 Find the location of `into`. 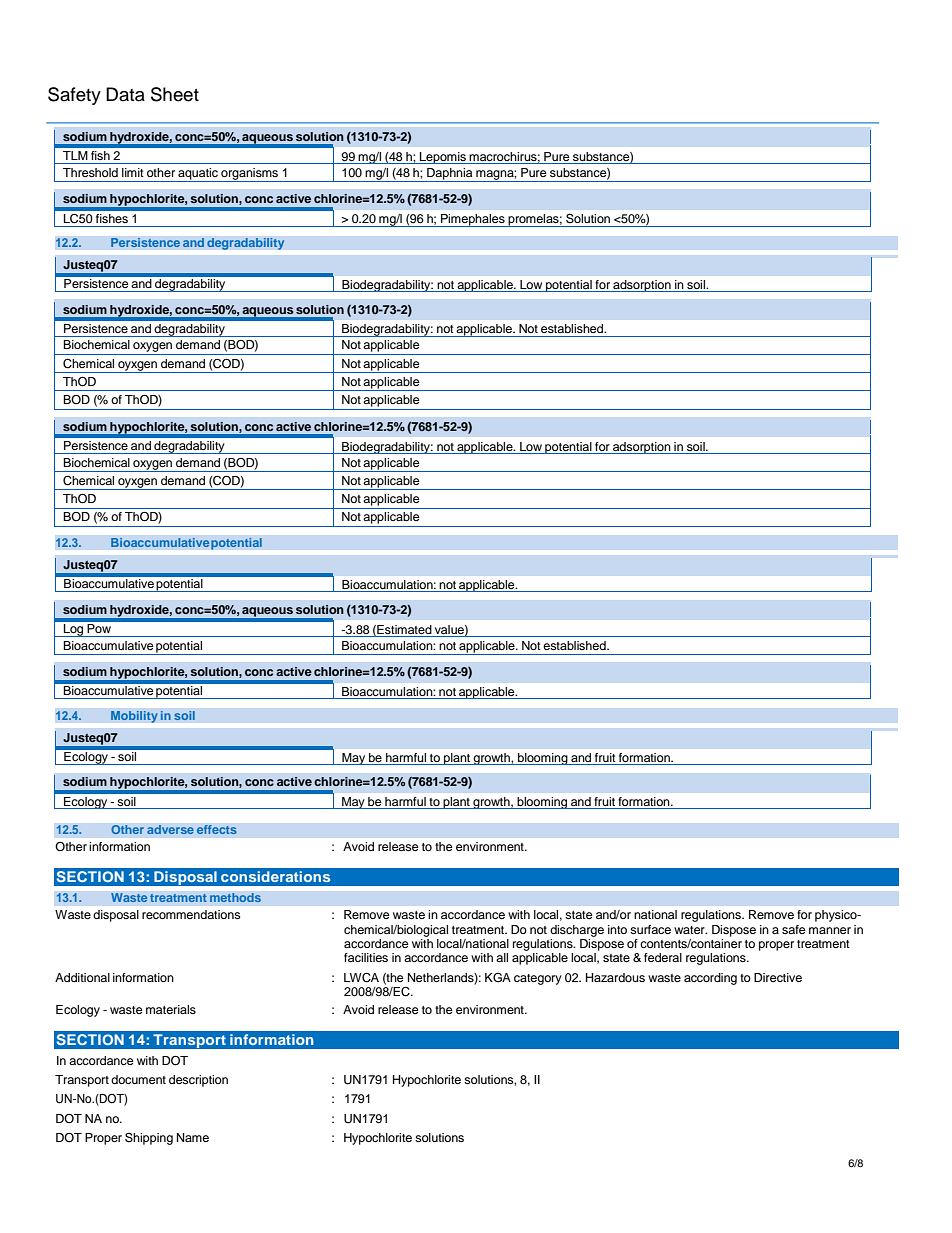

into is located at coordinates (617, 929).
